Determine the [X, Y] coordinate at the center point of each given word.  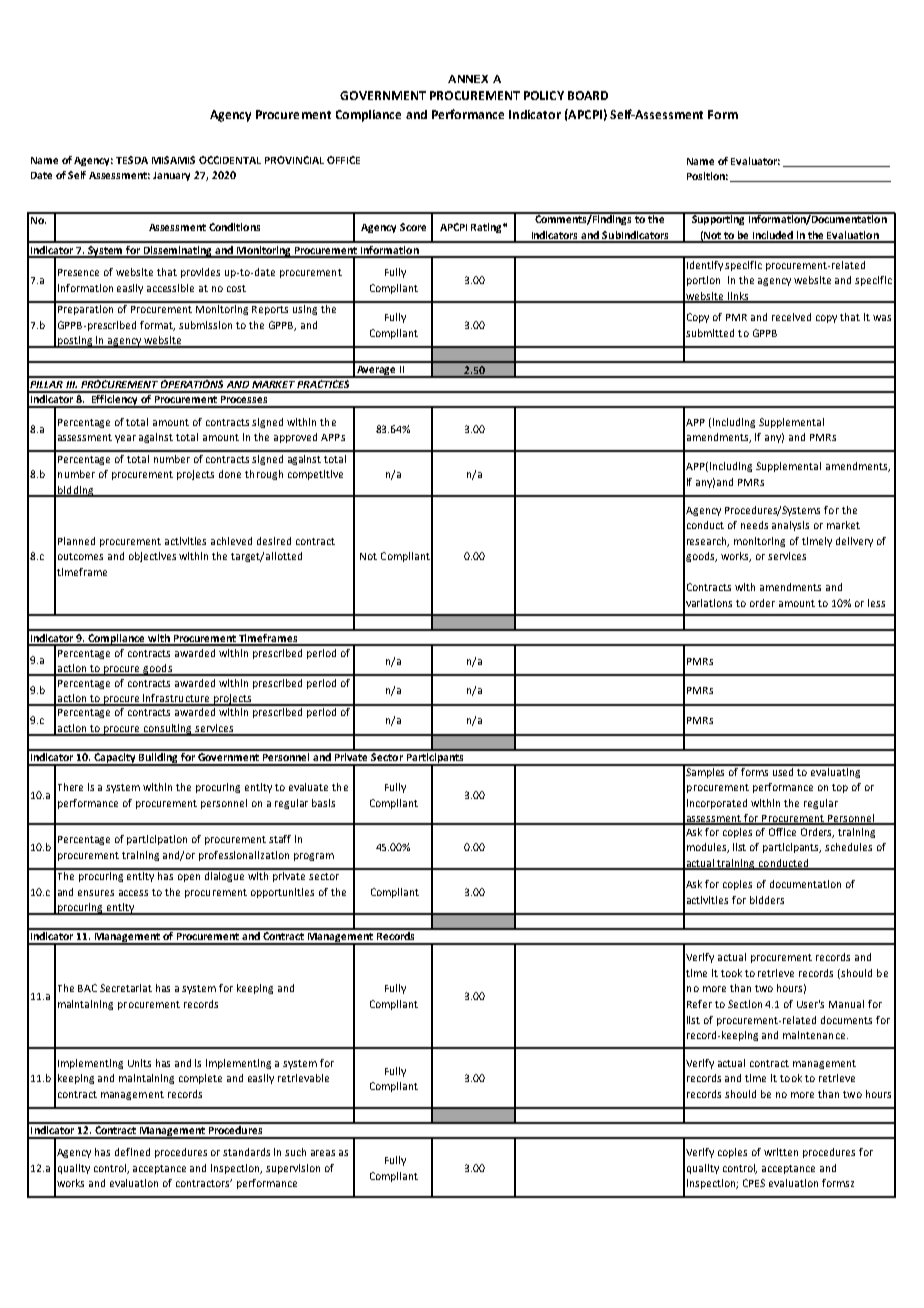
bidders [767, 900]
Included [773, 236]
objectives [152, 557]
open [189, 878]
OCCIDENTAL [230, 160]
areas [323, 1153]
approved [295, 438]
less [876, 603]
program [314, 857]
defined [132, 1152]
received [791, 317]
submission [205, 325]
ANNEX [468, 79]
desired [274, 541]
